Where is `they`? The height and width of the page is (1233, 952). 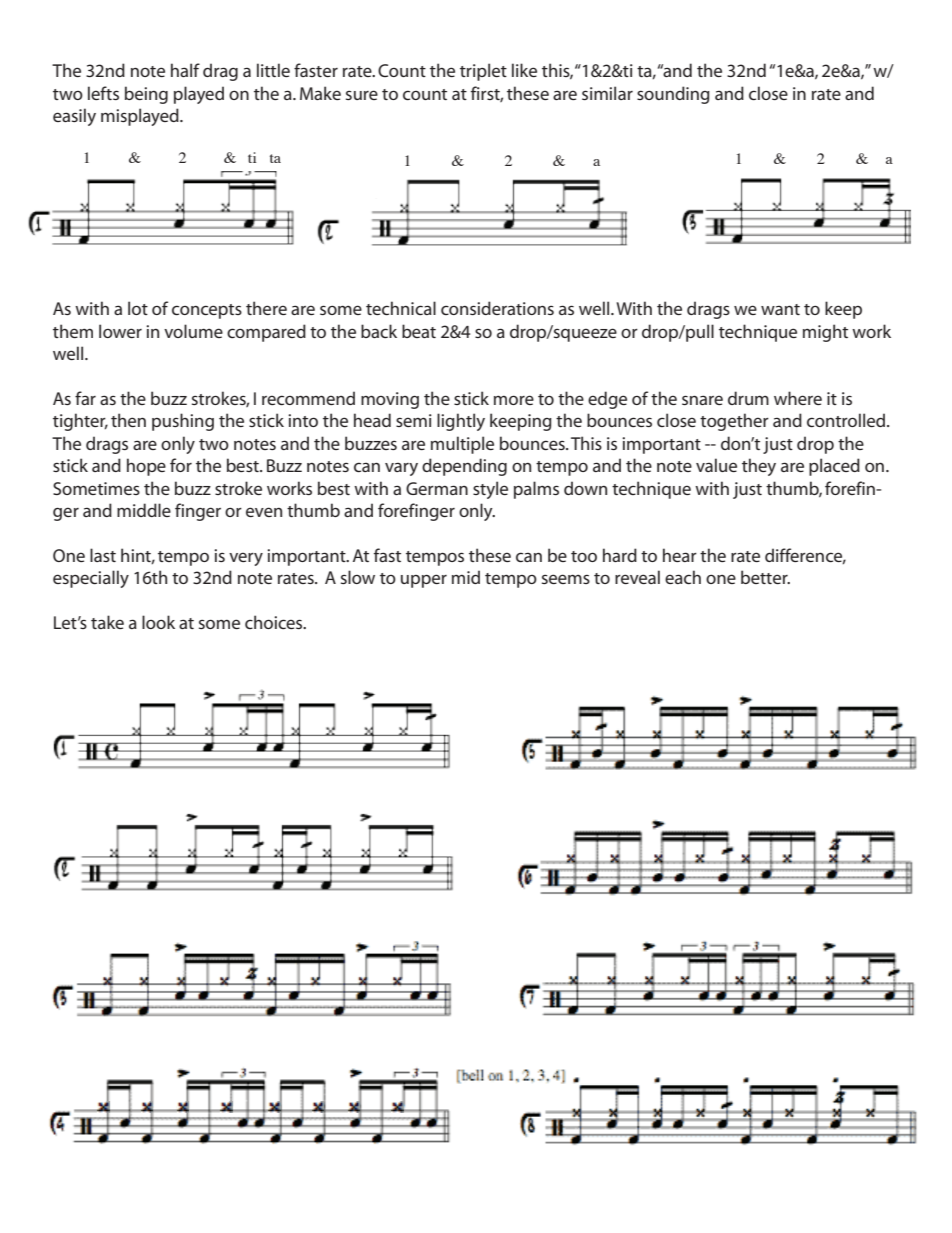
they is located at coordinates (759, 467).
